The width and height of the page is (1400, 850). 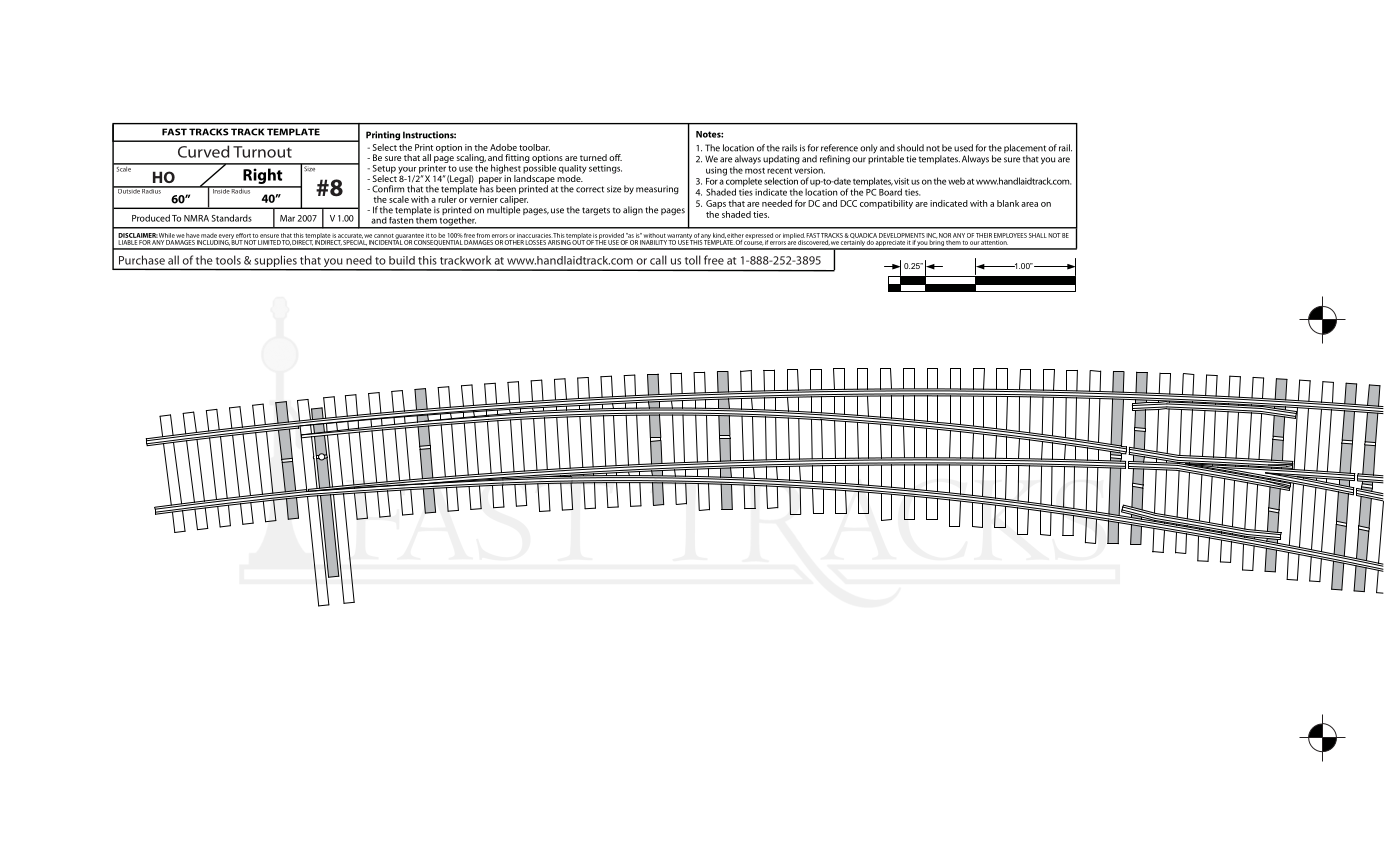 What do you see at coordinates (886, 204) in the page?
I see `compatibility` at bounding box center [886, 204].
